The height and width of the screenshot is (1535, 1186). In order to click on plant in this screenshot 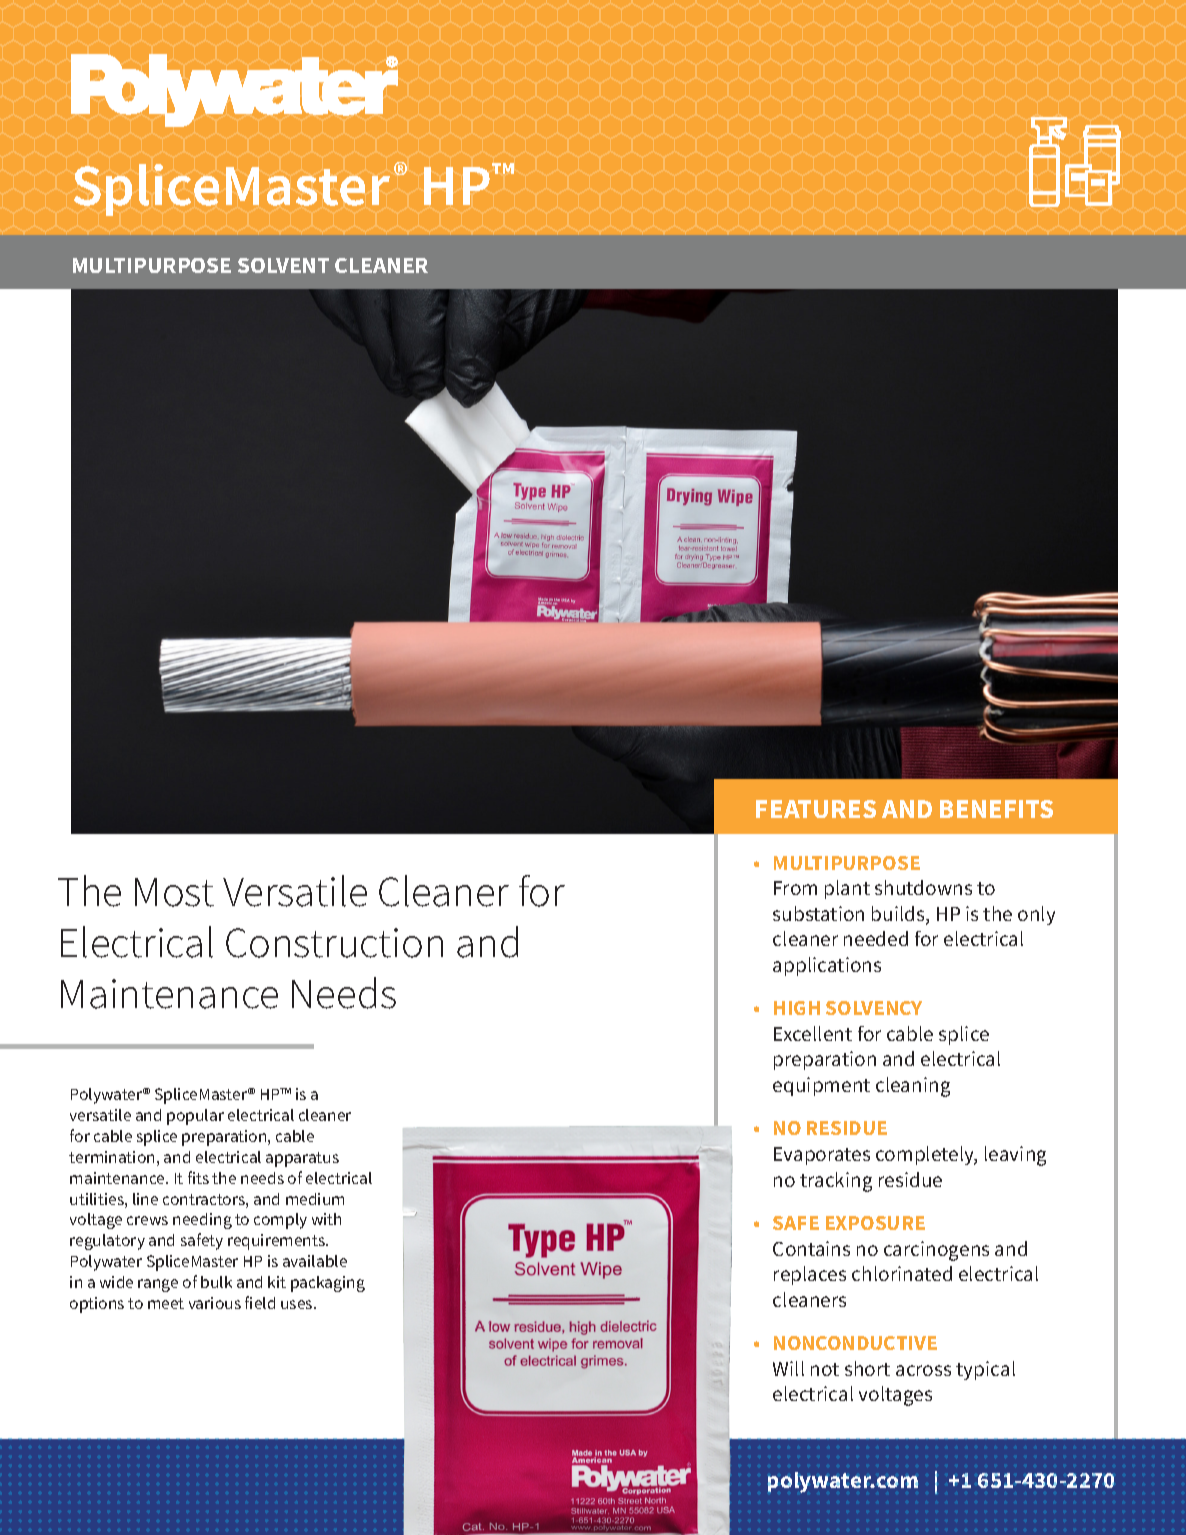, I will do `click(847, 889)`.
